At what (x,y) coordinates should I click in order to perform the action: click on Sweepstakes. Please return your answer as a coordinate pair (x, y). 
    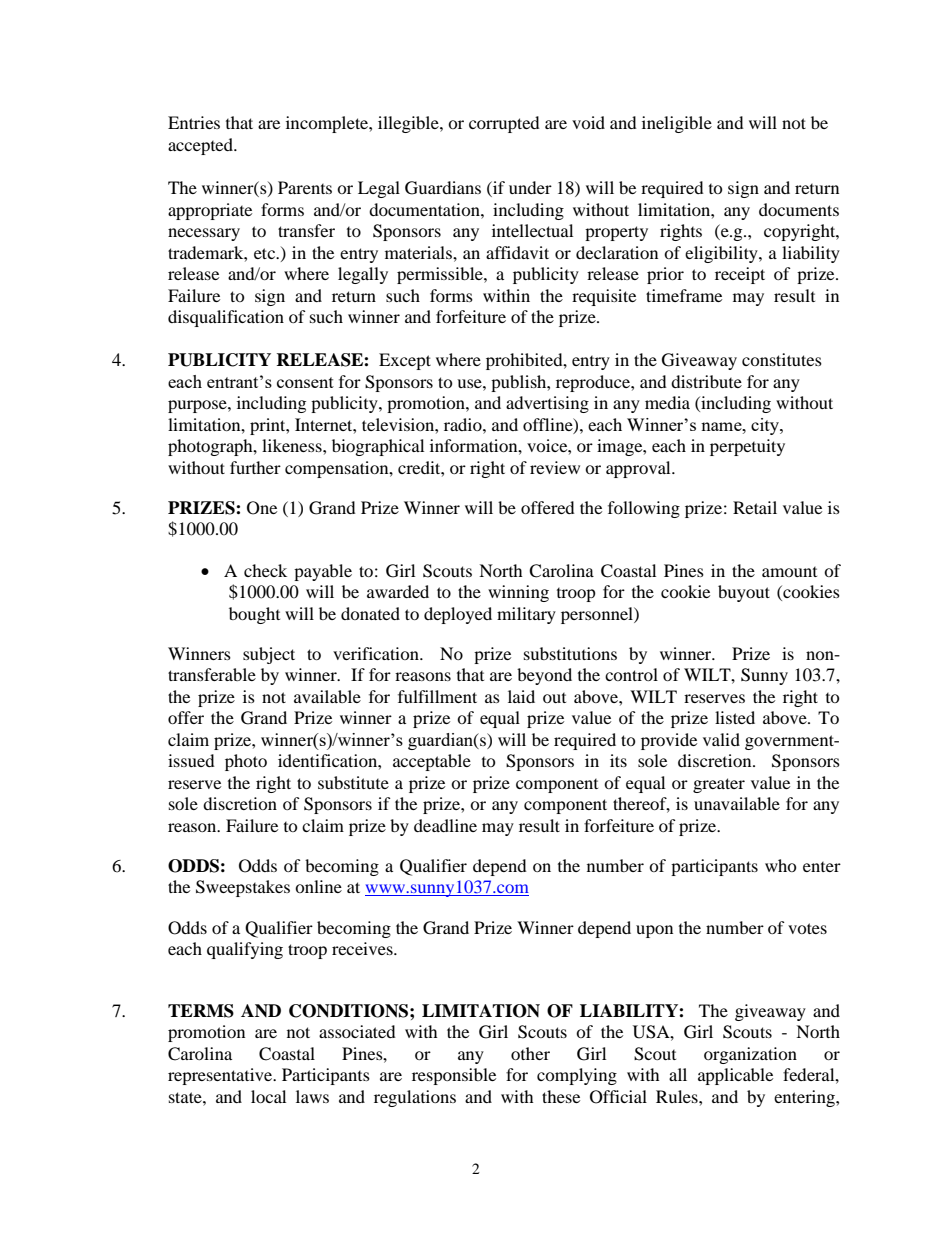
    Looking at the image, I should click on (243, 888).
